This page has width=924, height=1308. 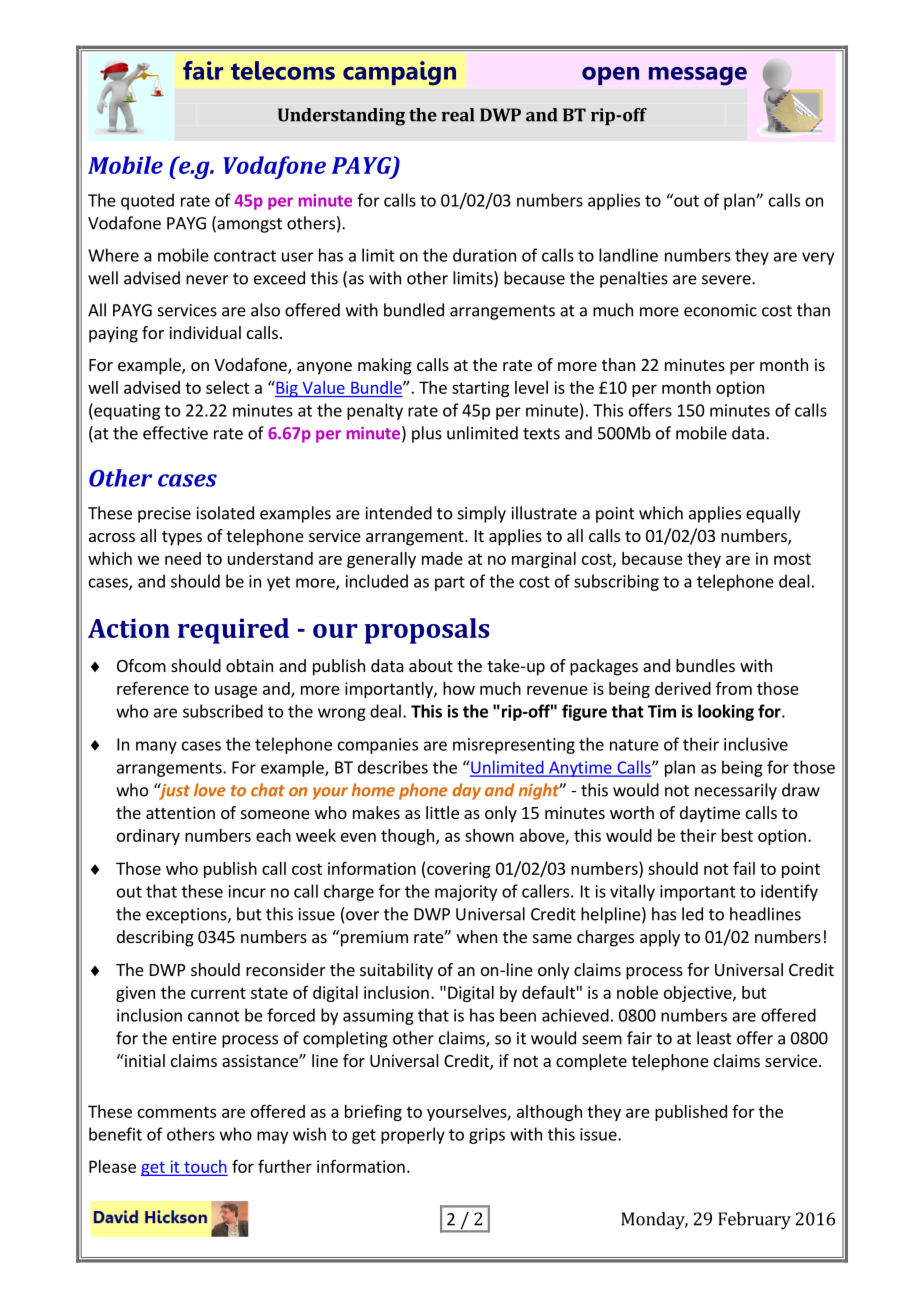 What do you see at coordinates (431, 665) in the page?
I see `about` at bounding box center [431, 665].
